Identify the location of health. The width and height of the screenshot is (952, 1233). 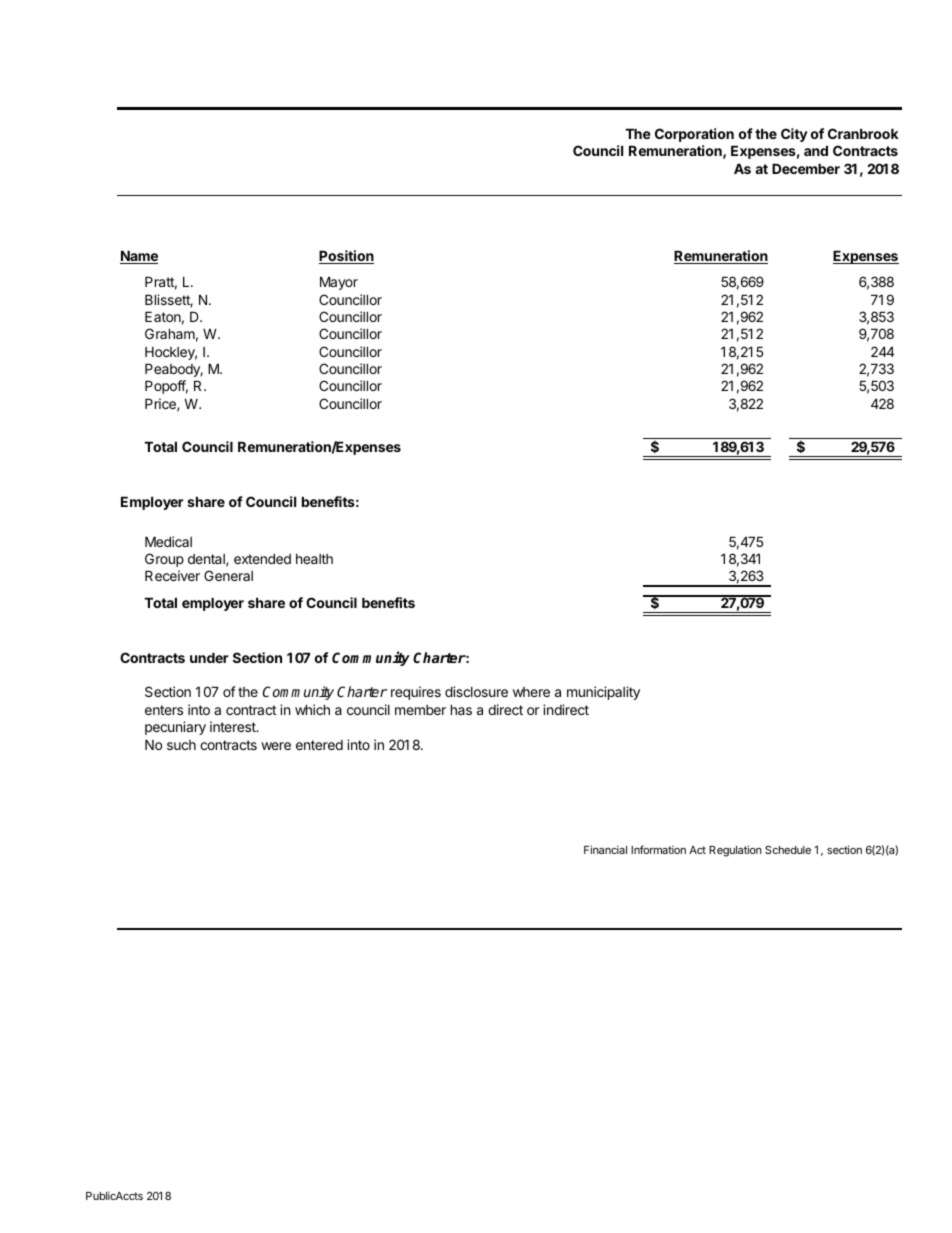
(314, 559).
